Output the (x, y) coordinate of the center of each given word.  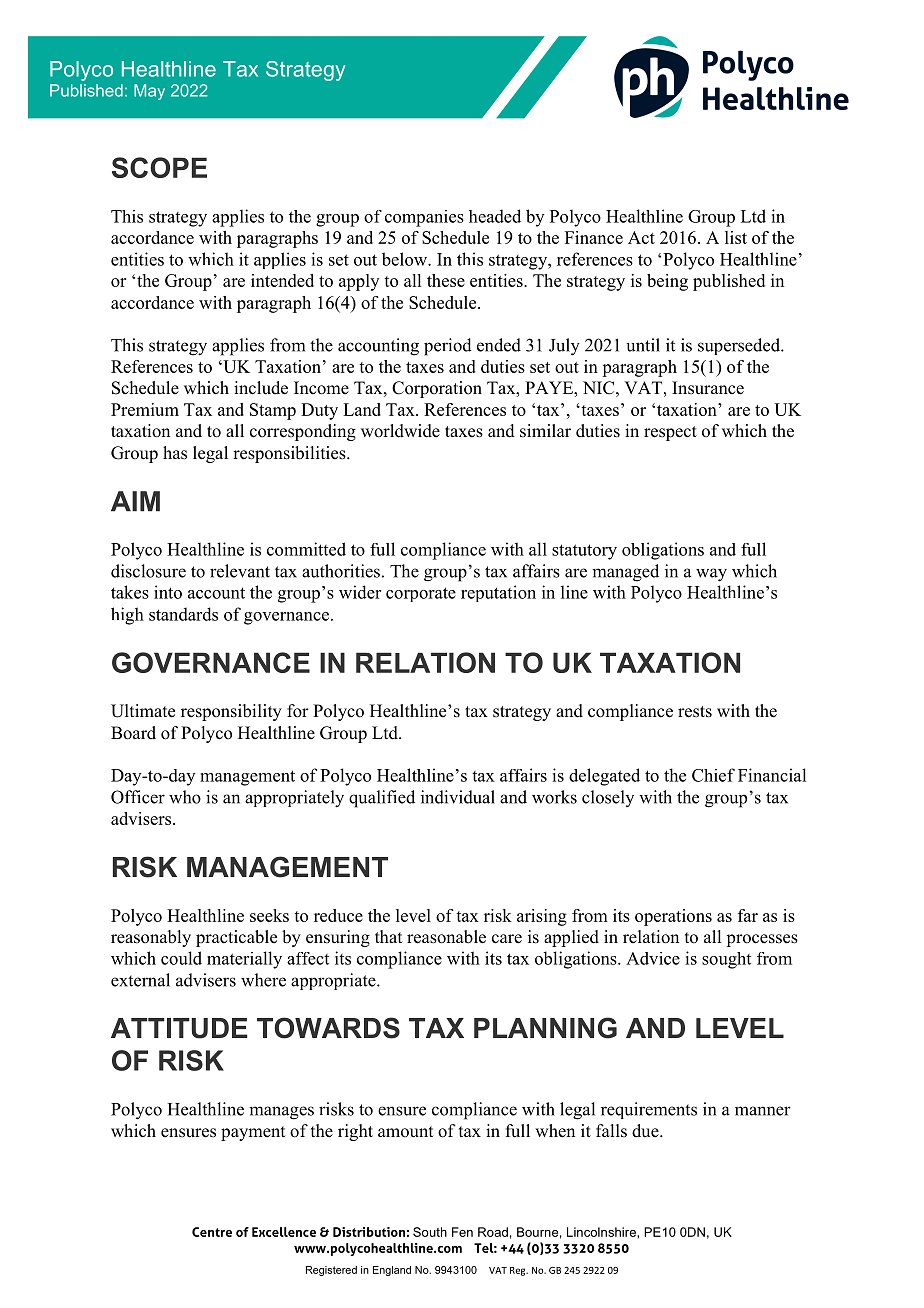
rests (695, 712)
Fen (462, 1232)
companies (424, 218)
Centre (212, 1232)
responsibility (231, 712)
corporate (421, 594)
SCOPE (159, 167)
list (736, 237)
